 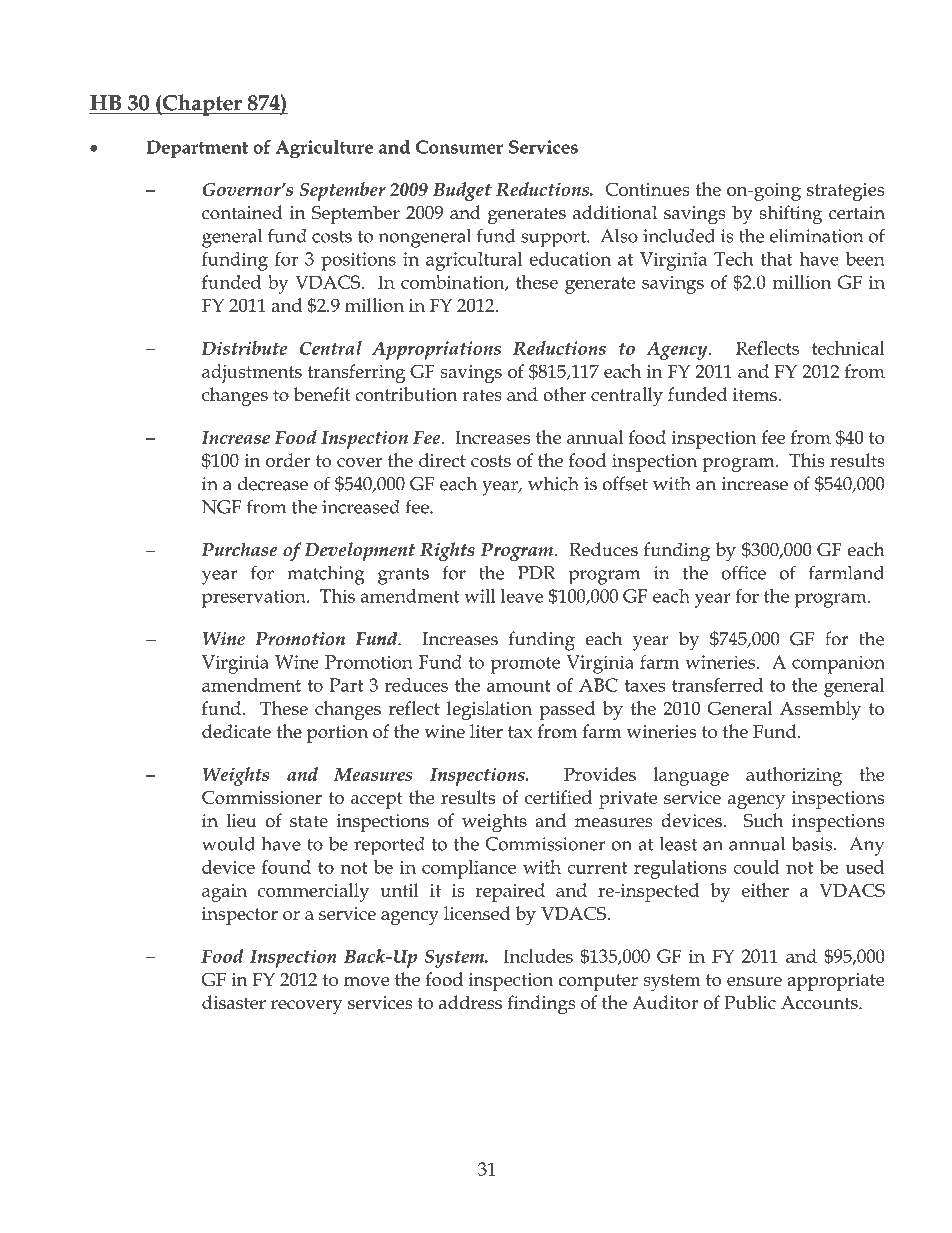 What do you see at coordinates (538, 956) in the image?
I see `Includes` at bounding box center [538, 956].
